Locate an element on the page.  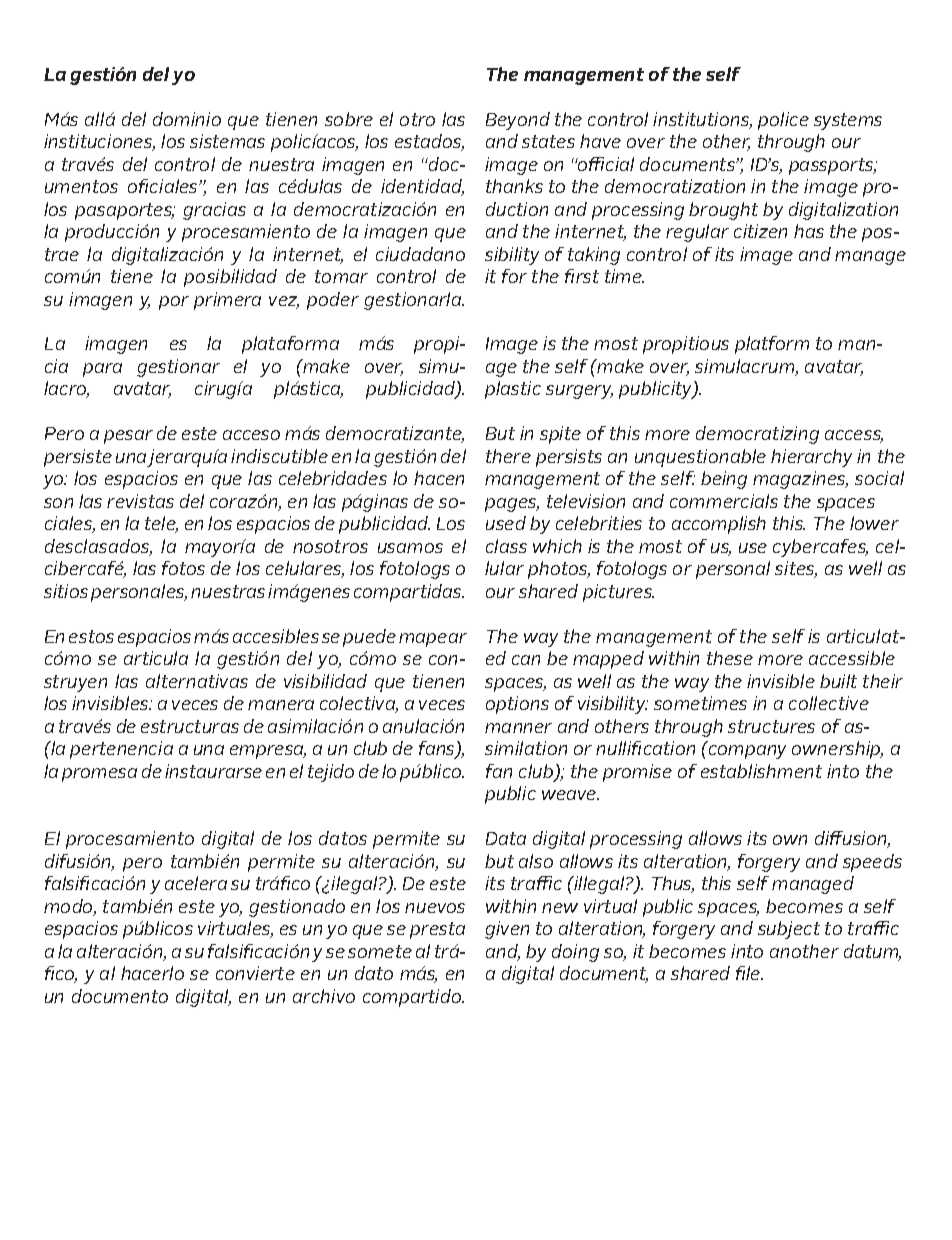
accomplish is located at coordinates (719, 525).
